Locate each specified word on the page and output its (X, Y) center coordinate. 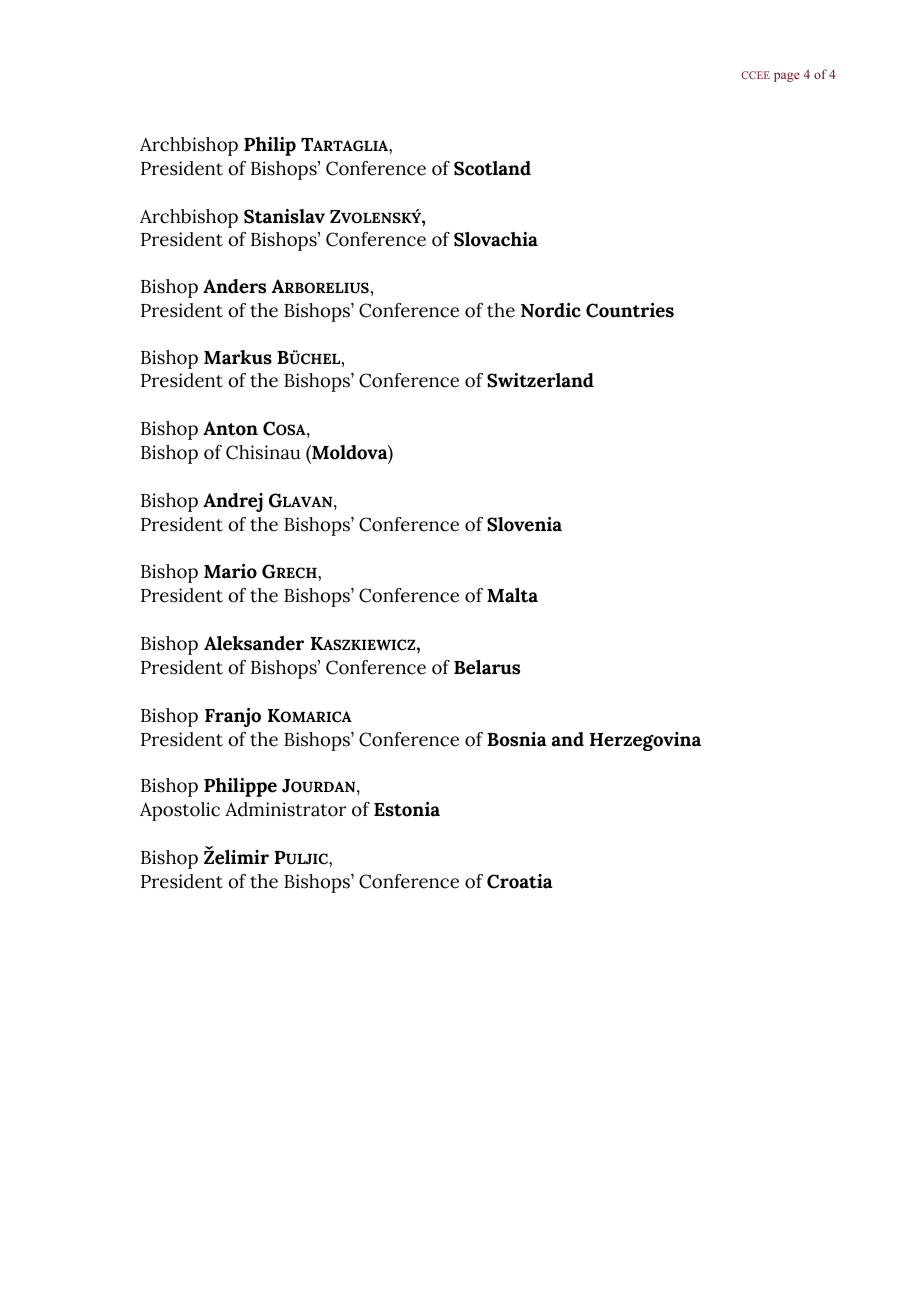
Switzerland (540, 380)
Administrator (285, 809)
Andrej (233, 502)
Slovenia (524, 524)
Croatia (520, 881)
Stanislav (284, 216)
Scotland (492, 168)
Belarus (487, 667)
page (787, 77)
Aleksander (254, 643)
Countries (630, 310)
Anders (234, 286)
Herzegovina (645, 741)
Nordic (551, 310)
